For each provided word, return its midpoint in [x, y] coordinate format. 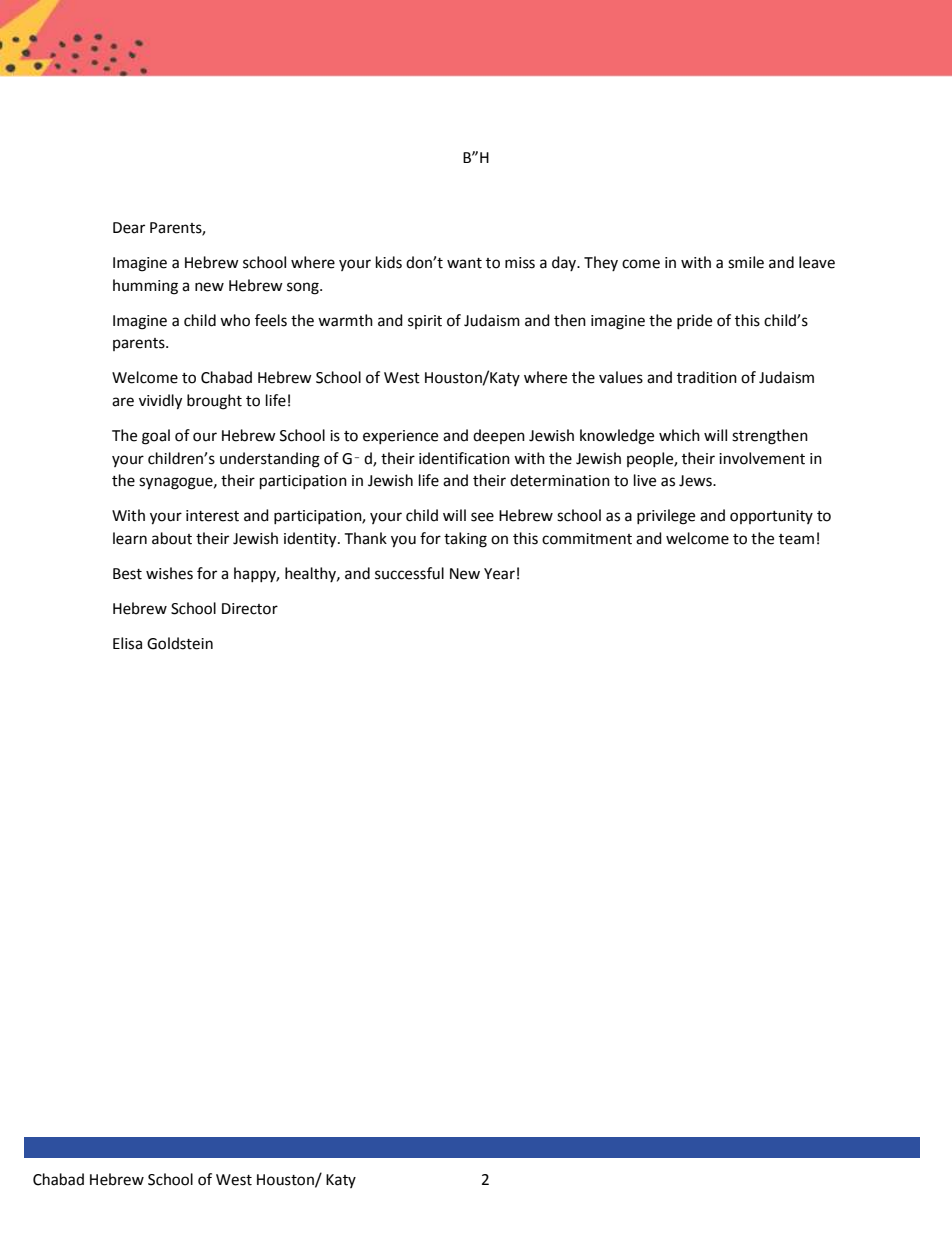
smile [746, 262]
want [464, 263]
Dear [129, 228]
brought [214, 402]
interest [212, 516]
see [482, 517]
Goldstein [180, 643]
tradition [707, 377]
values [621, 377]
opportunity [771, 517]
